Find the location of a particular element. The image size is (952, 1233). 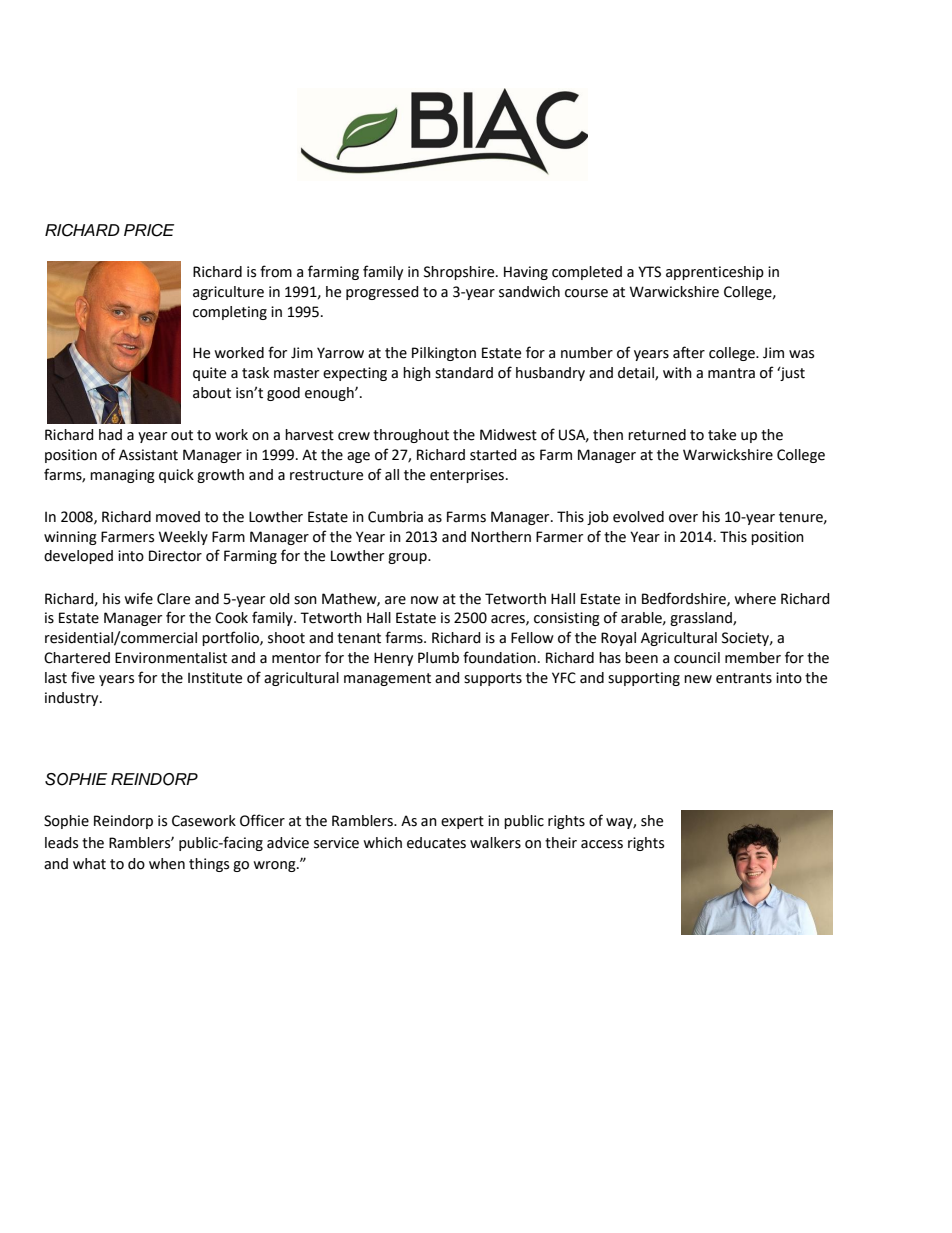

about is located at coordinates (212, 393).
